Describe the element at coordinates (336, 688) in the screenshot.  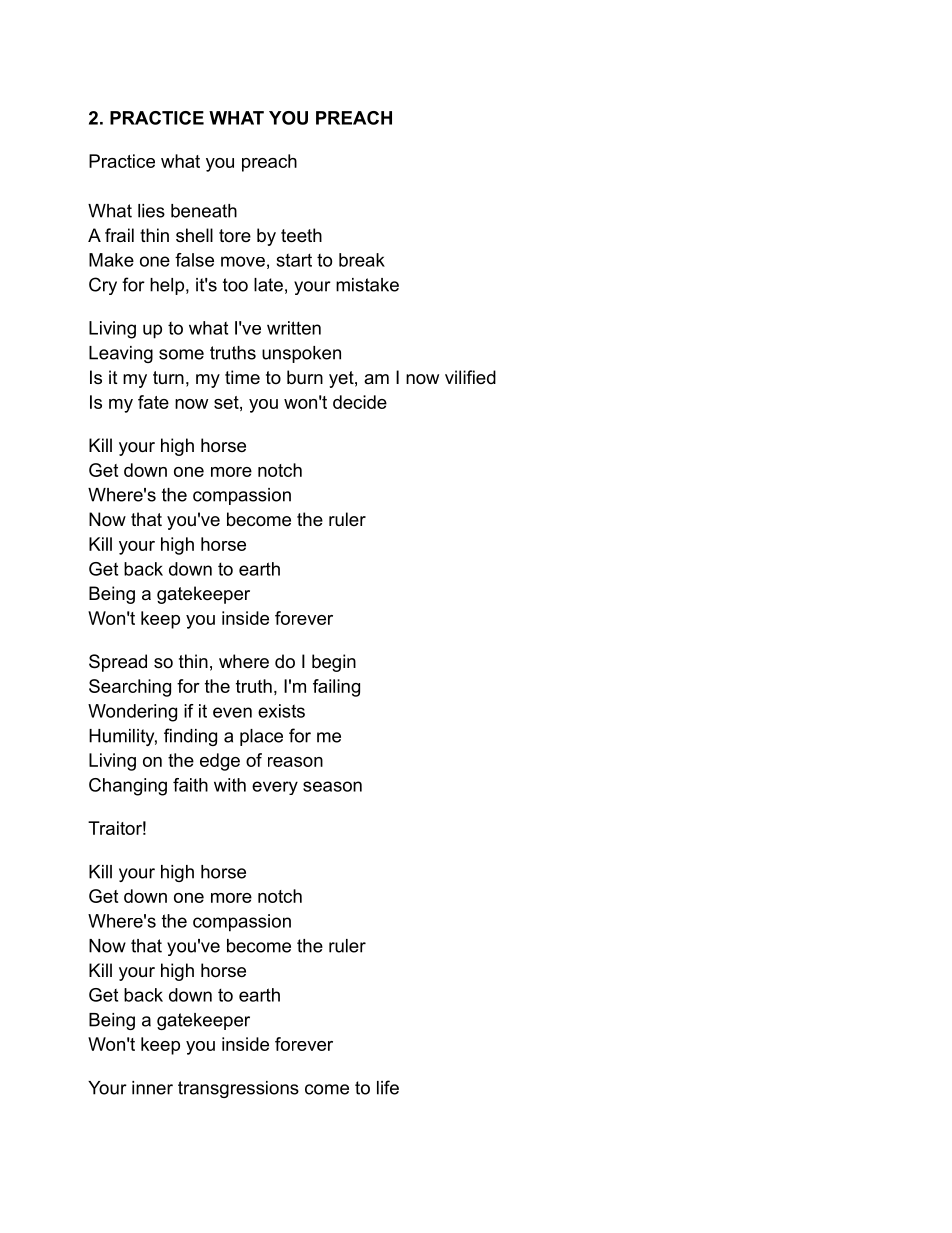
I see `failing` at that location.
